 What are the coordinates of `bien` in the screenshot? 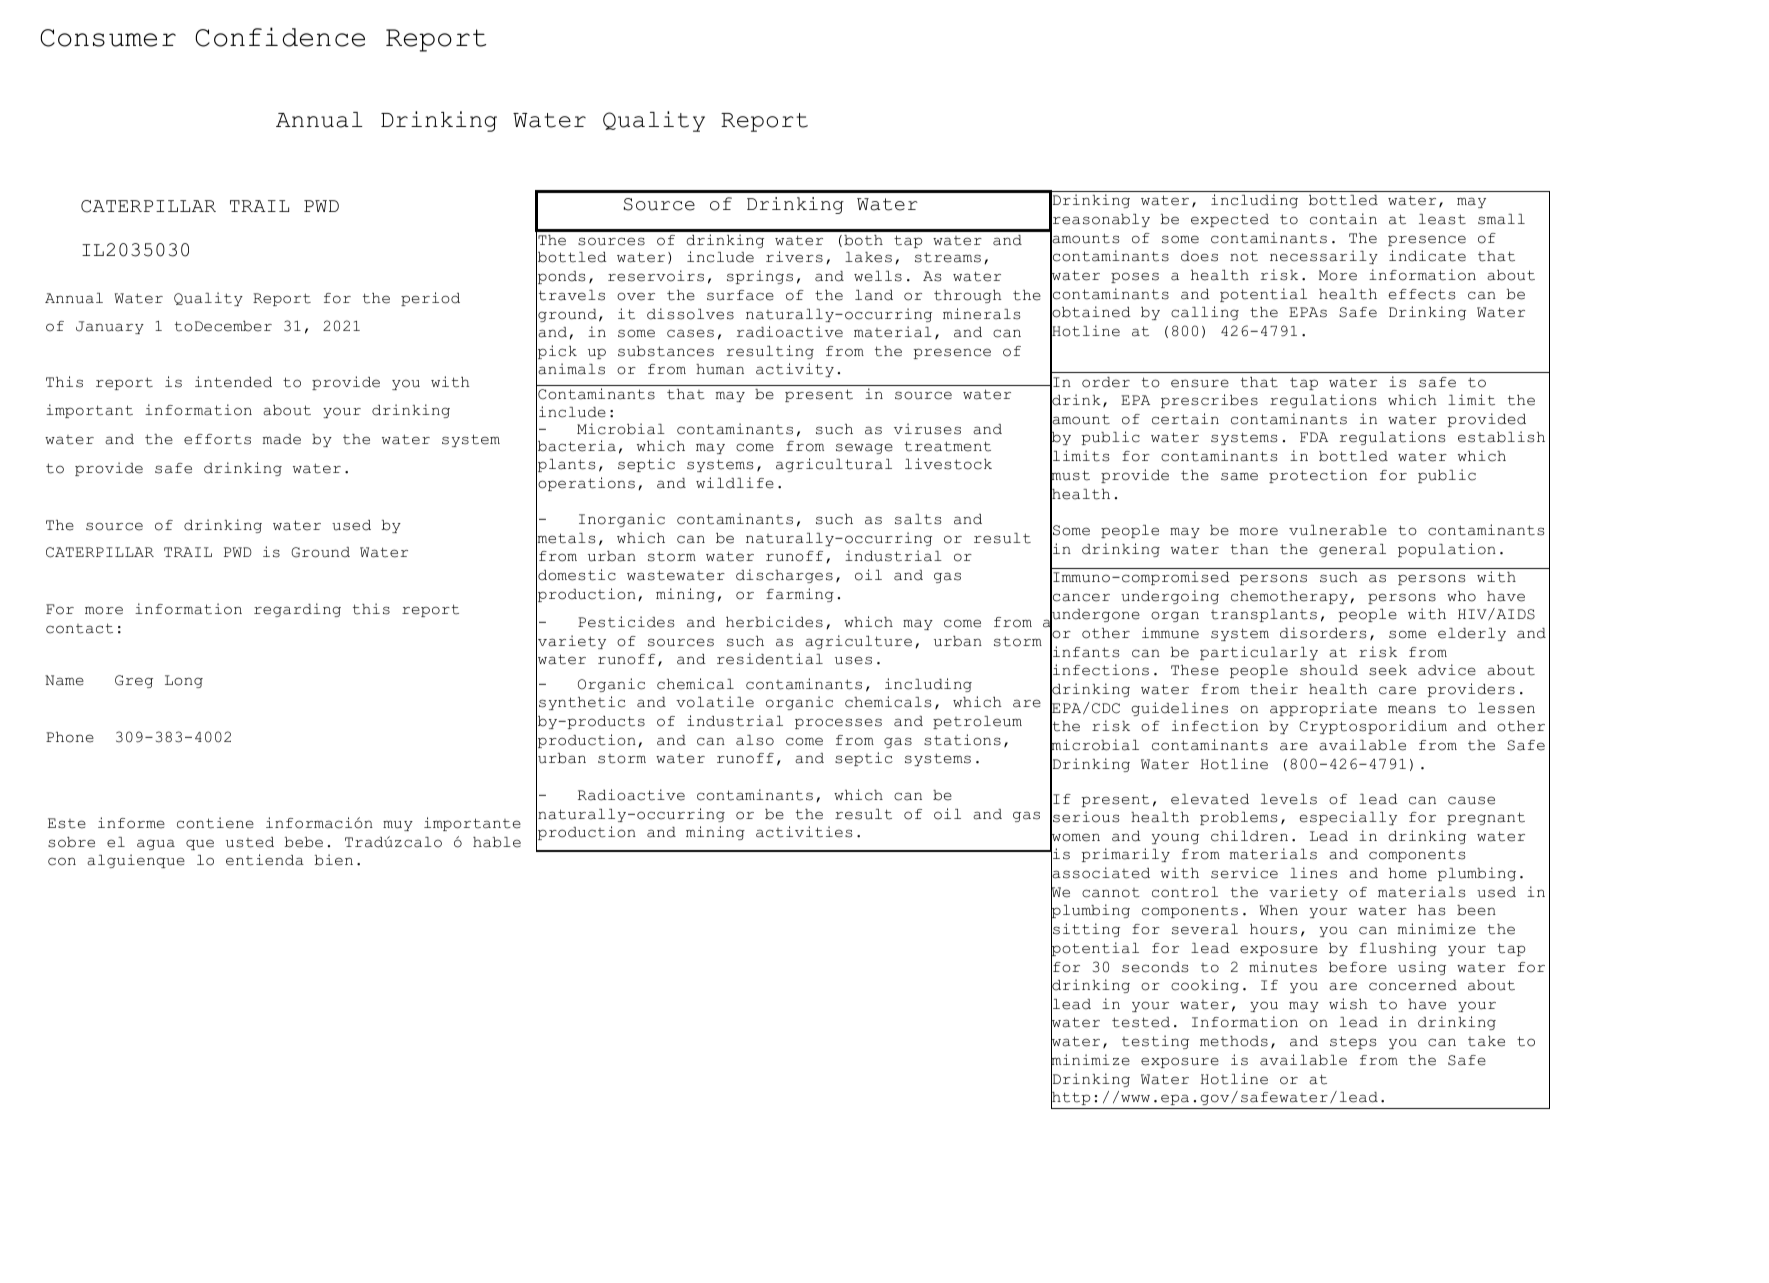 It's located at (334, 860).
